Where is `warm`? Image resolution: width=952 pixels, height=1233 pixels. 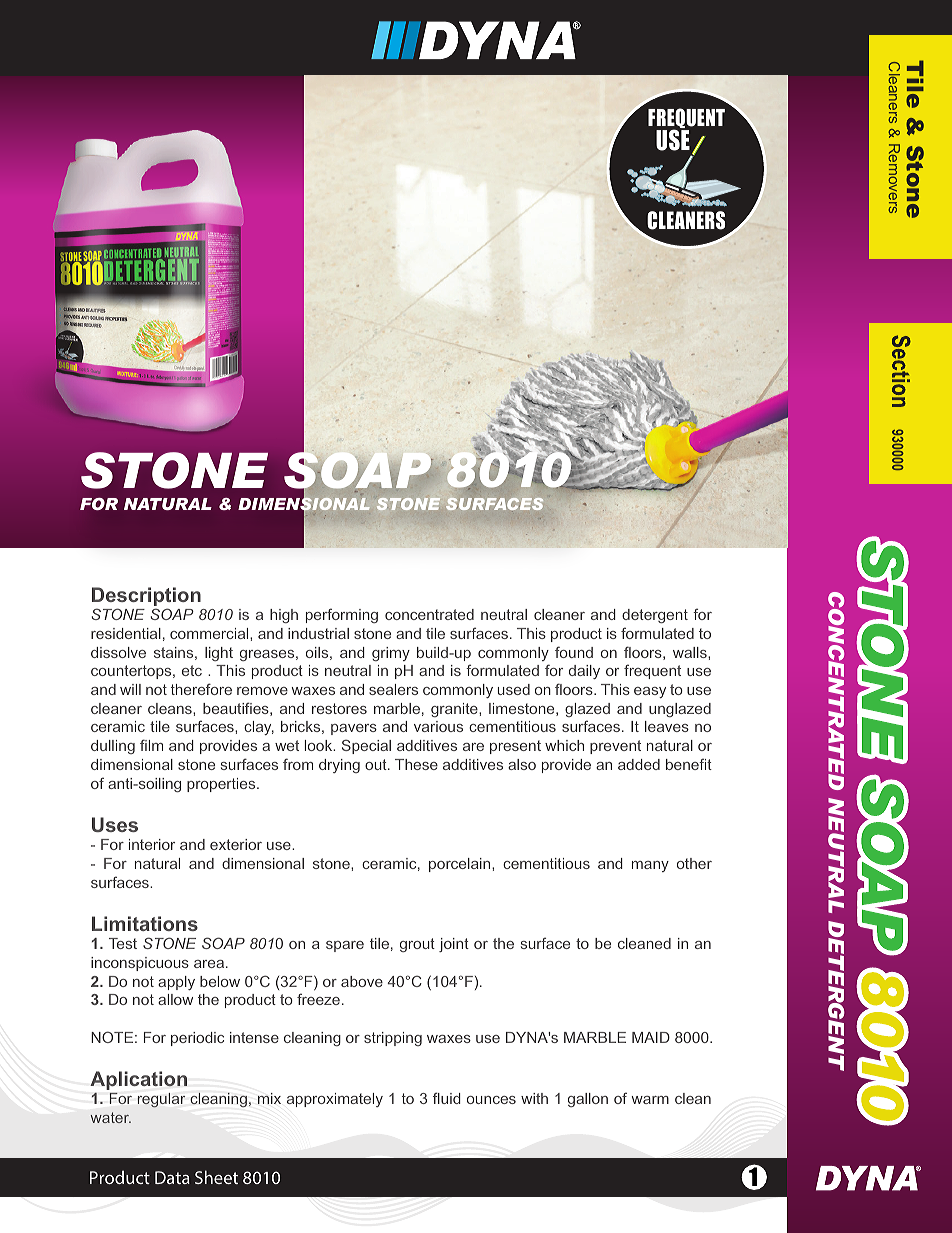 warm is located at coordinates (650, 1100).
